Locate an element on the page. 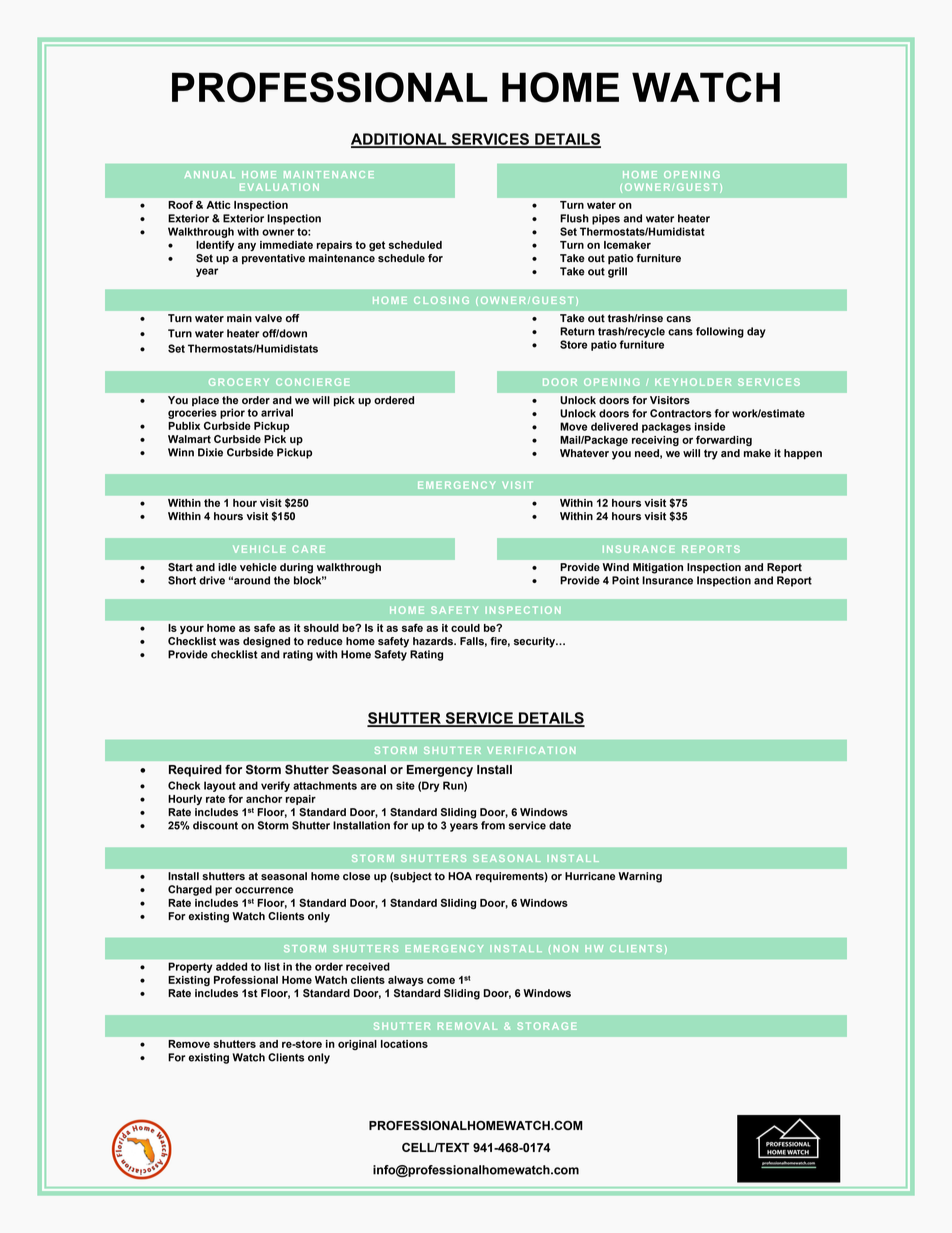 The image size is (952, 1233). pipes is located at coordinates (606, 219).
